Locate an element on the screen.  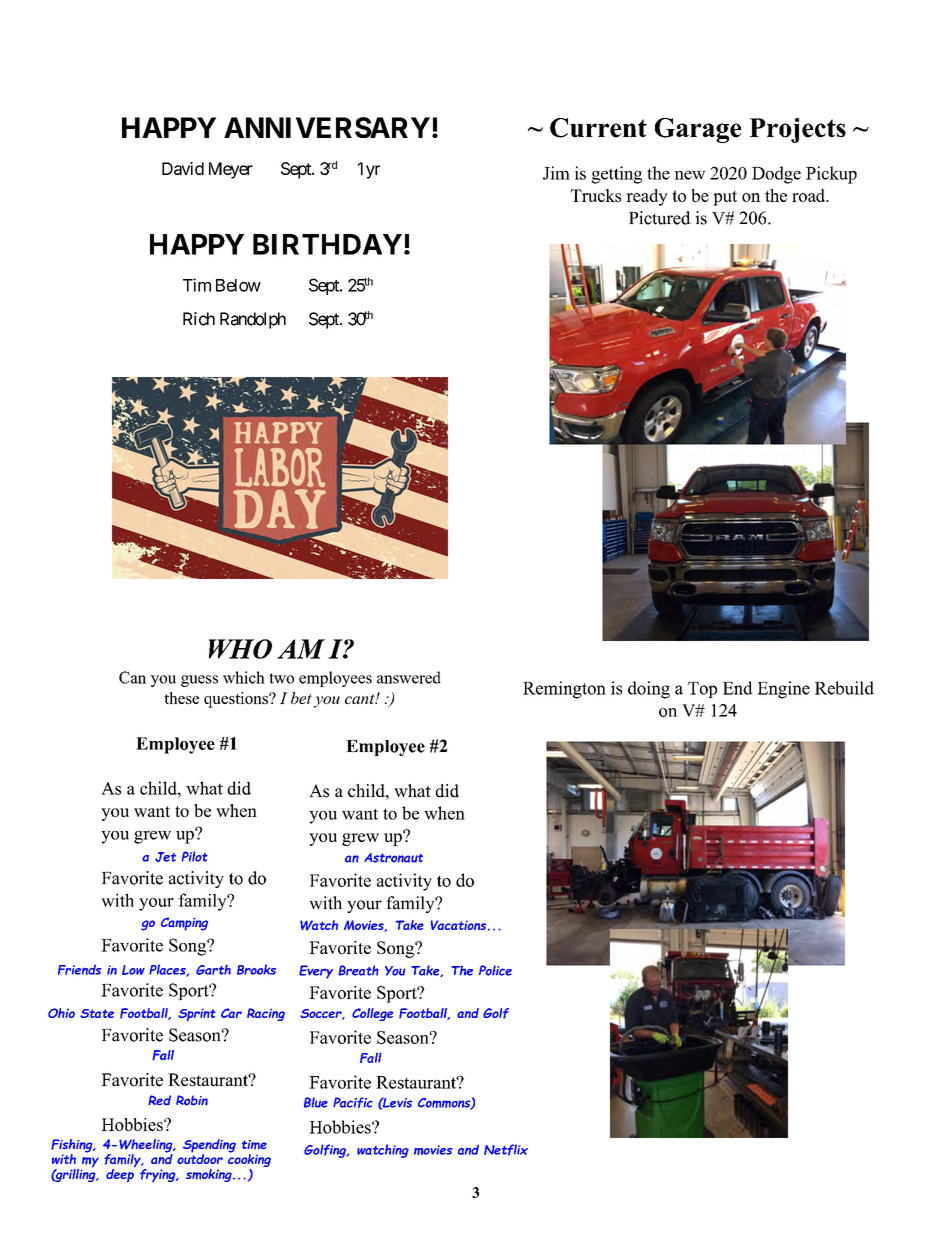
answered is located at coordinates (409, 677).
